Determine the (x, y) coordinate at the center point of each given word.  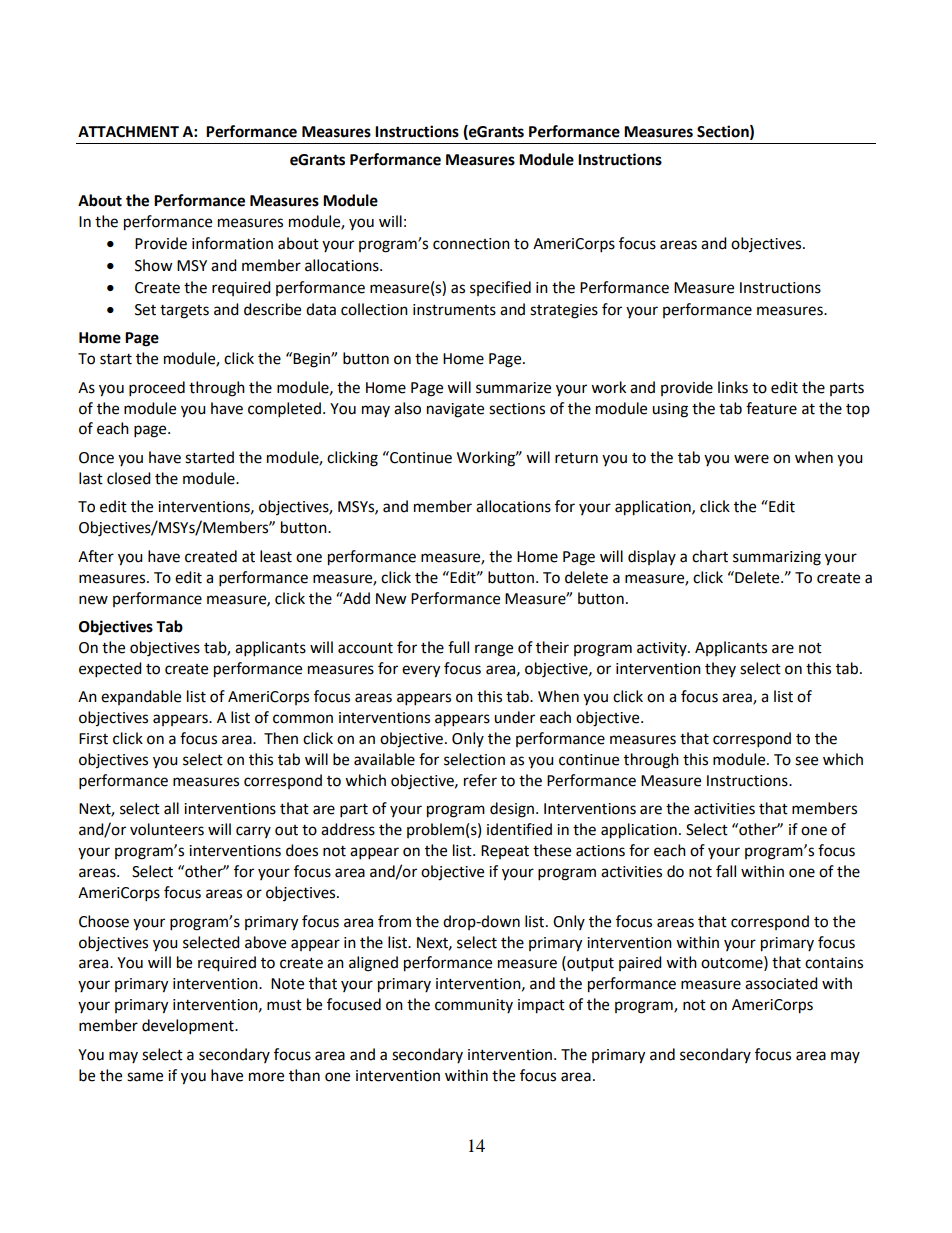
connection (471, 244)
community (474, 1006)
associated (781, 983)
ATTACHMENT (128, 132)
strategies (564, 311)
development (189, 1027)
